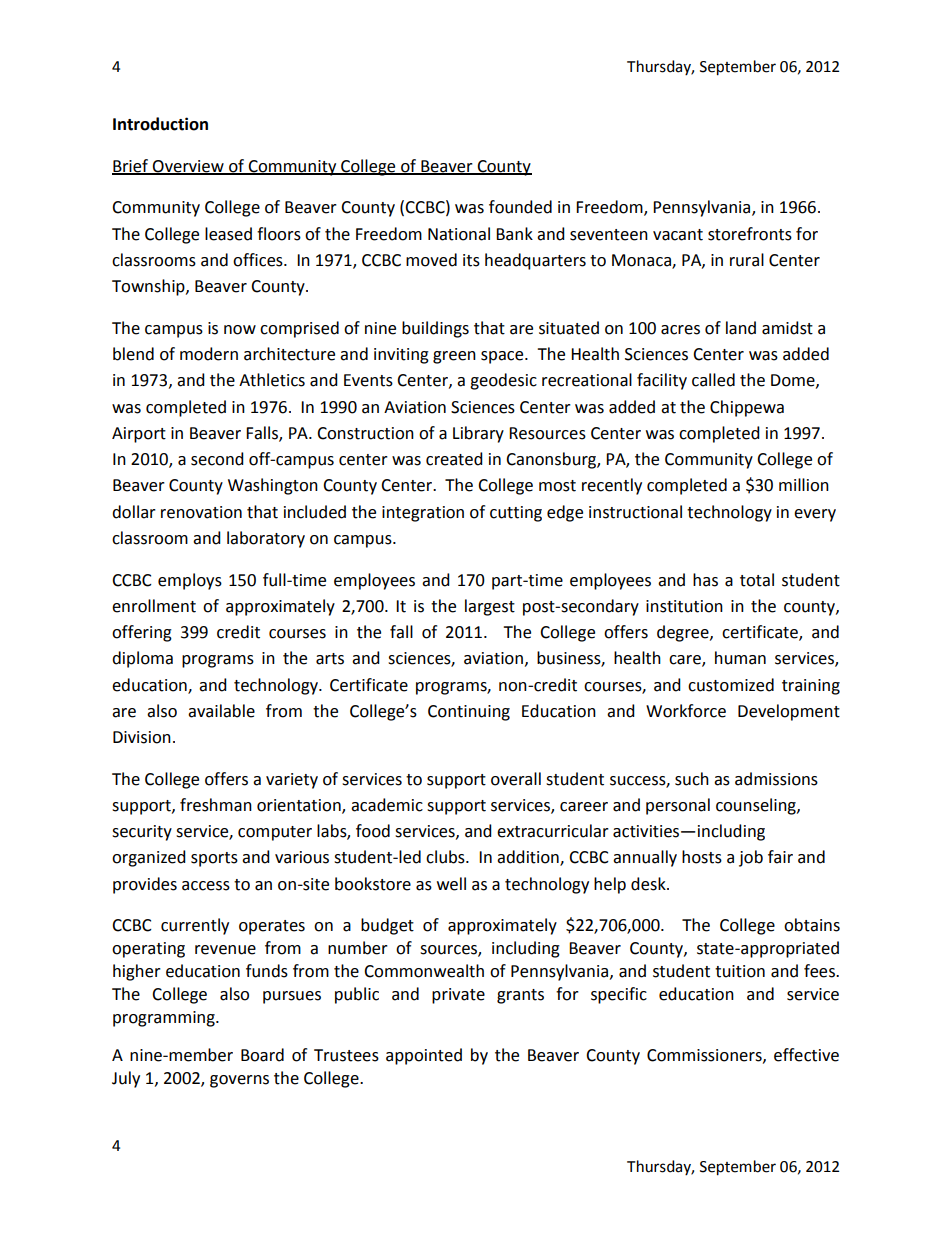 The width and height of the screenshot is (952, 1233). Describe the element at coordinates (188, 167) in the screenshot. I see `Overview` at that location.
